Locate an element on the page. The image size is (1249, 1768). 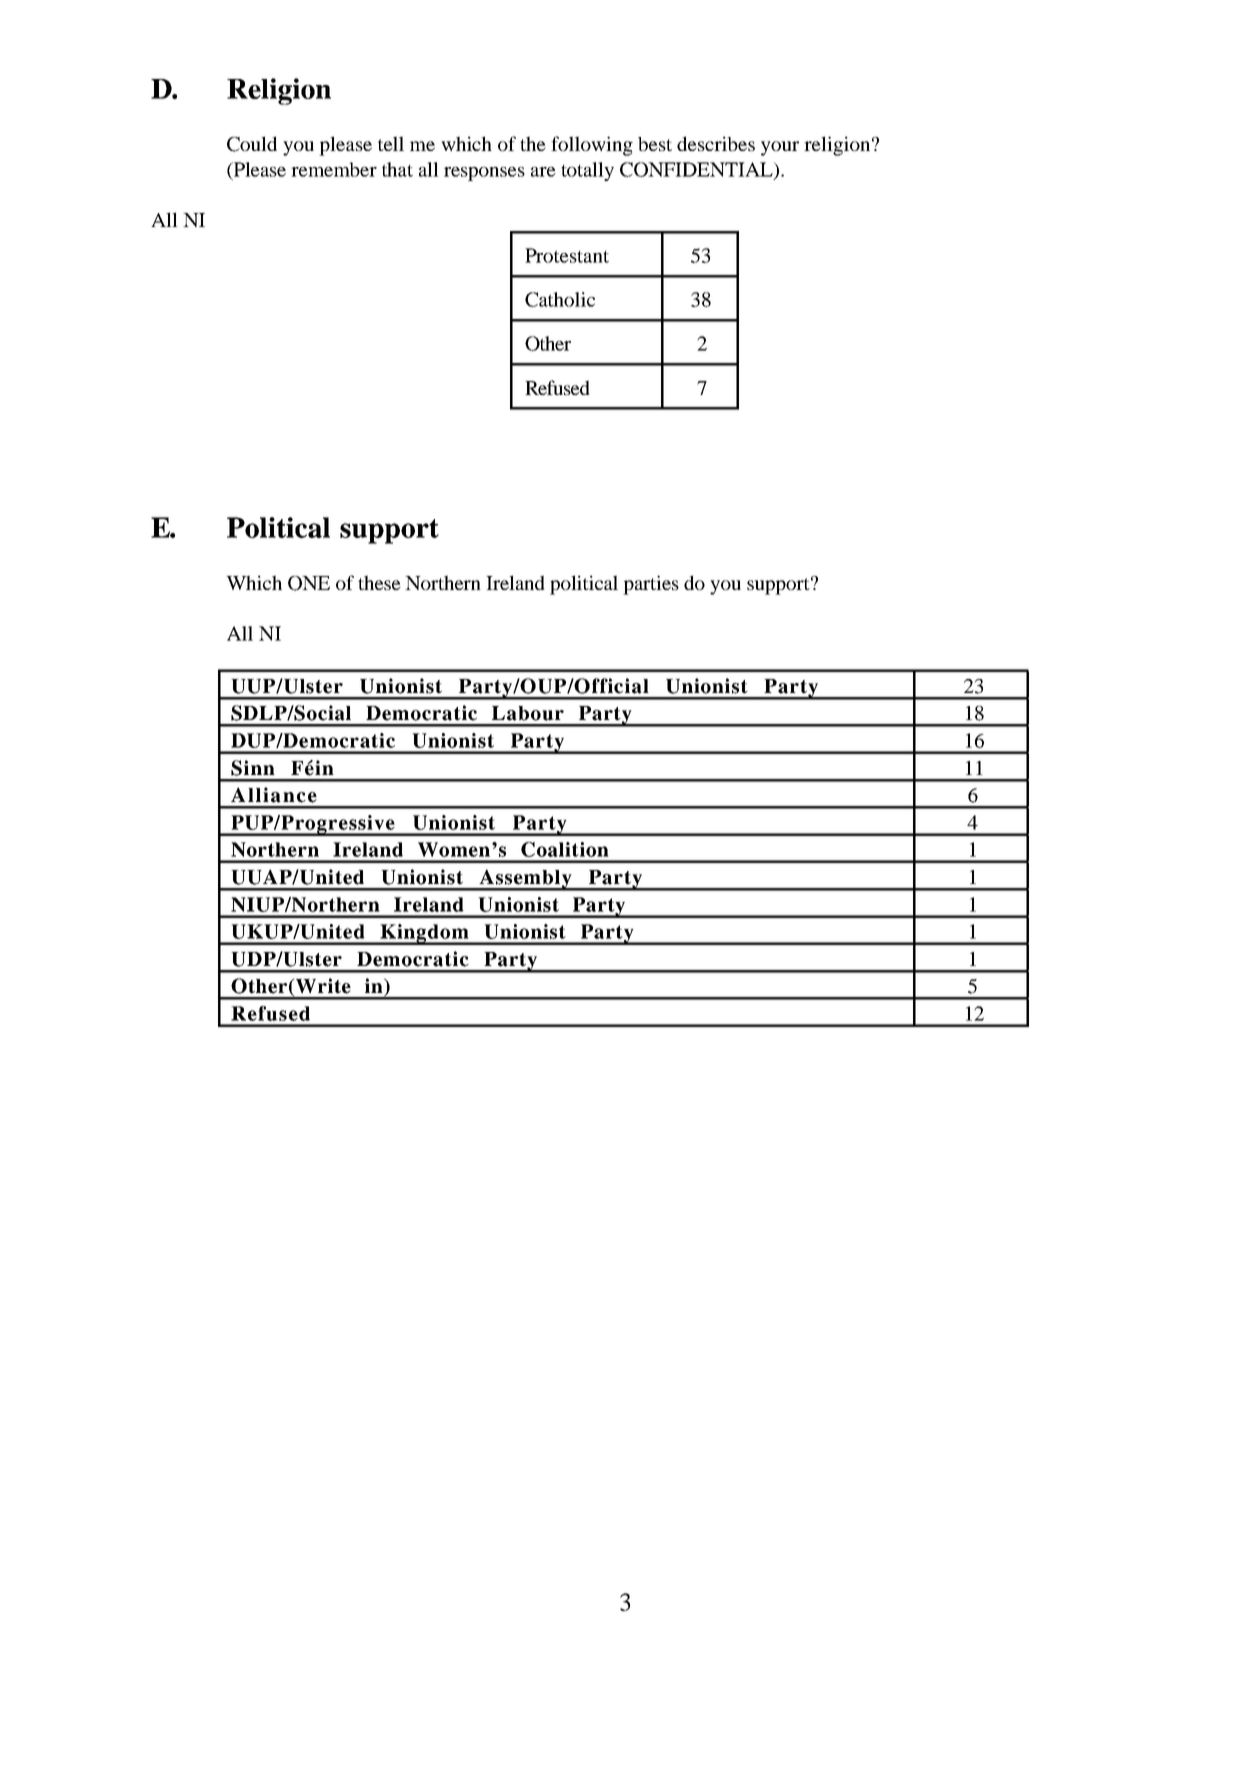
are is located at coordinates (543, 172).
